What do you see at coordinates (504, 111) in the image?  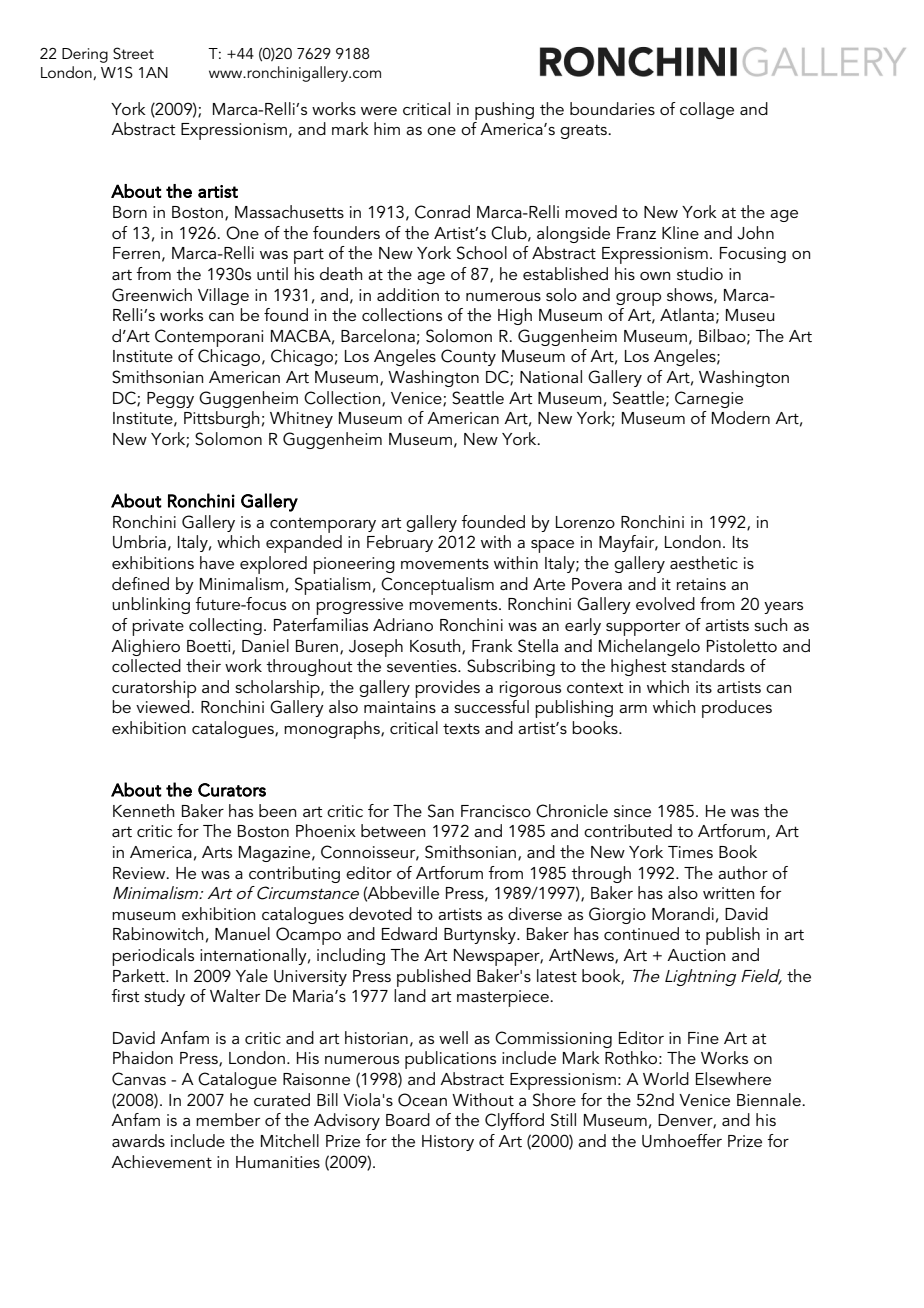 I see `pushing` at bounding box center [504, 111].
